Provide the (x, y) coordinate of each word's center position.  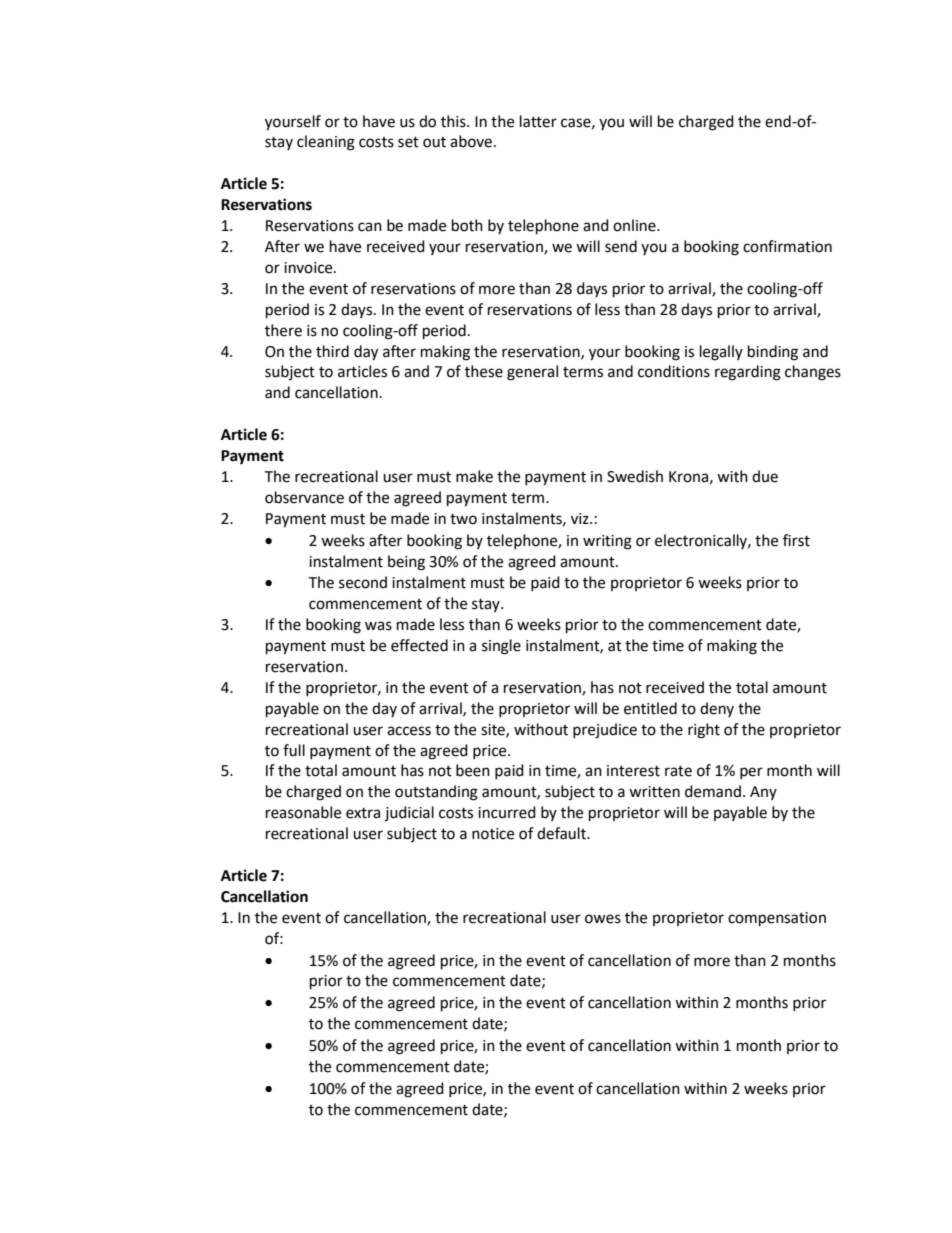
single (501, 647)
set (408, 142)
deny (717, 709)
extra (363, 813)
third (332, 351)
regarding (748, 373)
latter (538, 121)
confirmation (787, 246)
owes (603, 919)
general (532, 373)
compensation (777, 919)
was (378, 626)
